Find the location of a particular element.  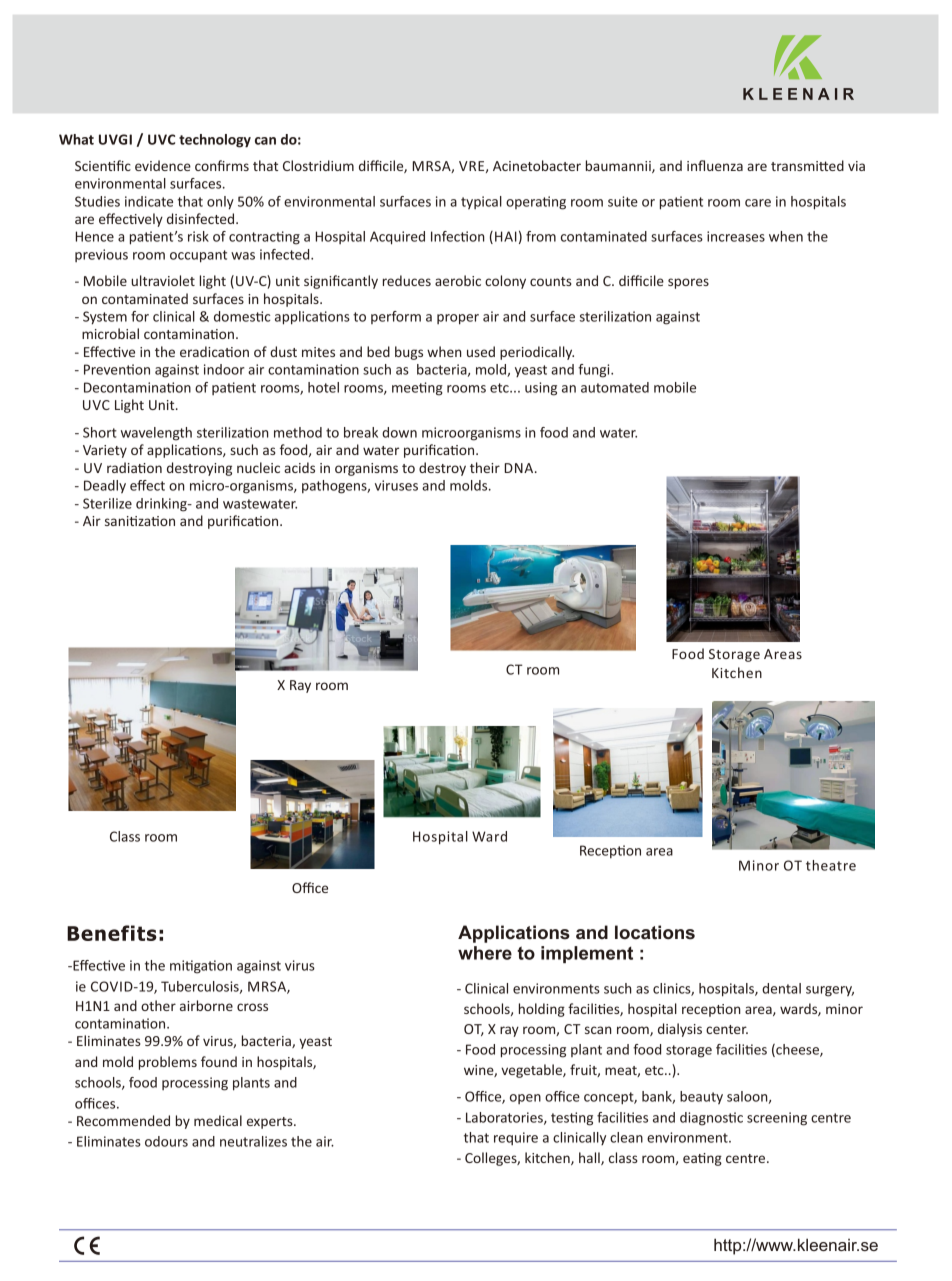

implement is located at coordinates (587, 954).
